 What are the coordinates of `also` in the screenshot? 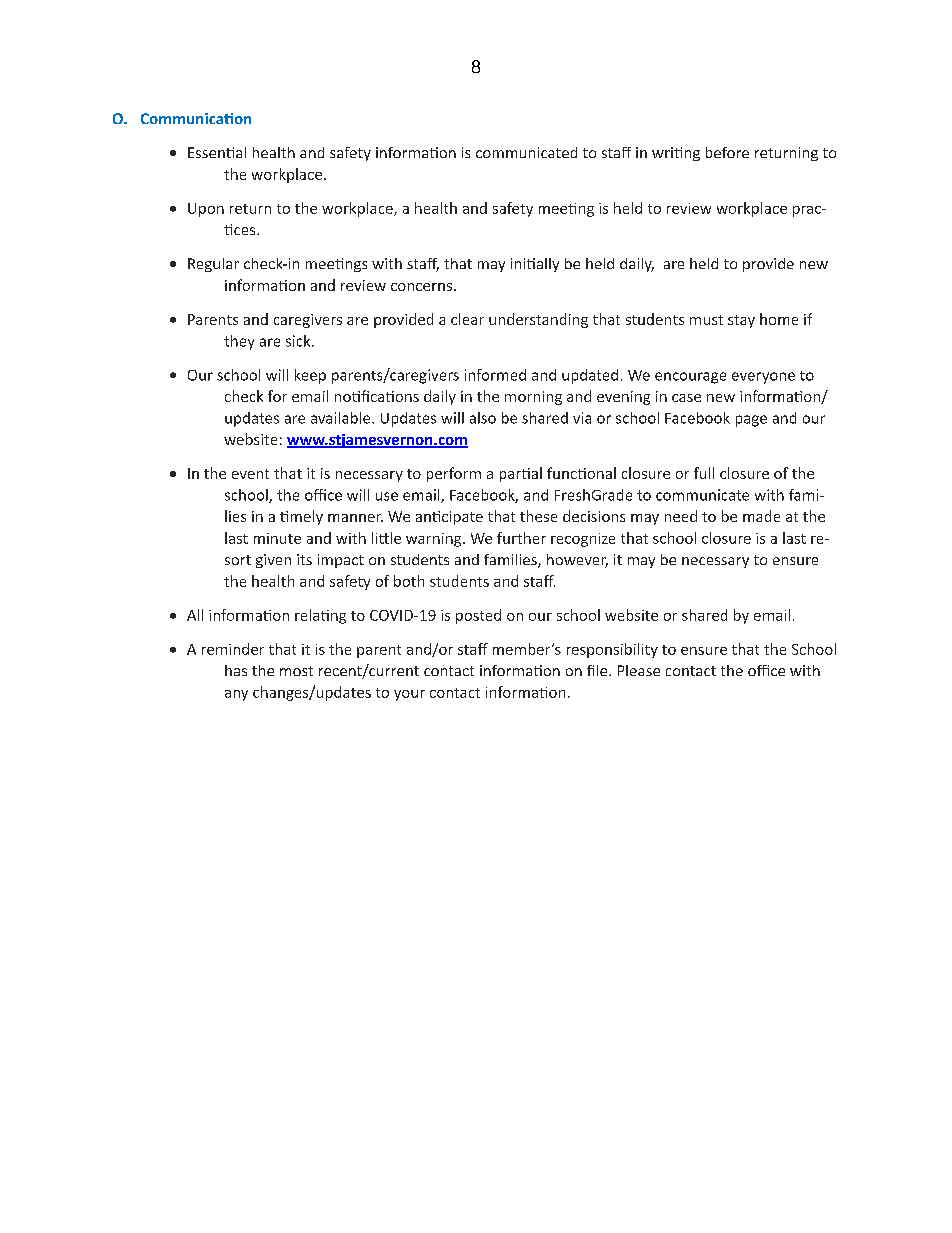 It's located at (483, 418).
